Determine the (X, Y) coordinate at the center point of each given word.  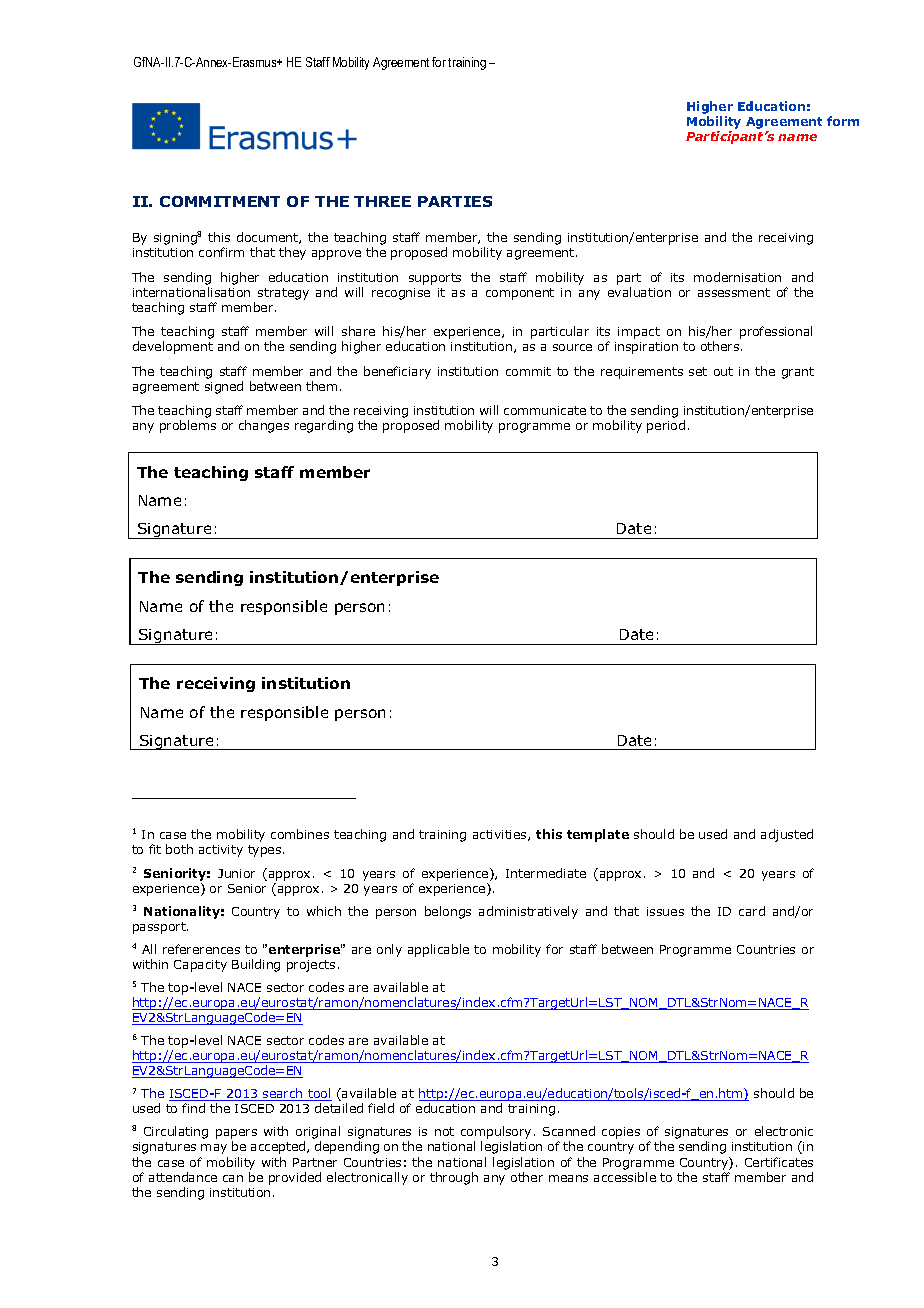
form (843, 121)
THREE (382, 201)
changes (264, 426)
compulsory (496, 1134)
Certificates (779, 1162)
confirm (221, 252)
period (666, 426)
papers (236, 1135)
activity (221, 851)
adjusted (787, 835)
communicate (545, 410)
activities (501, 835)
